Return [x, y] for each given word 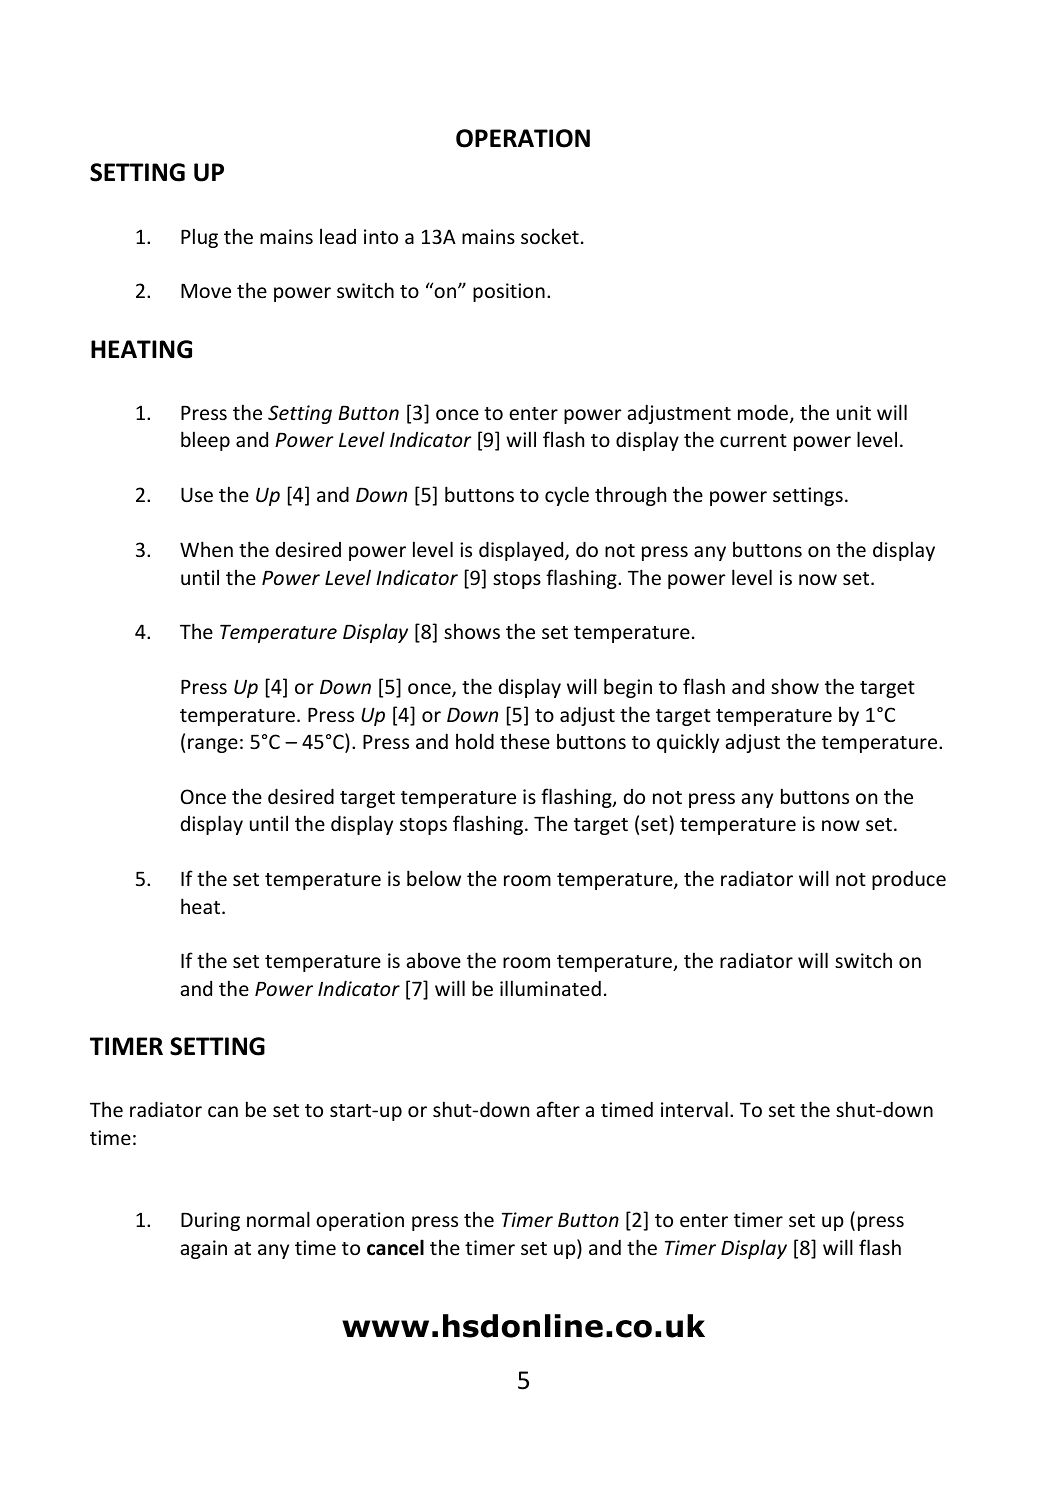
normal [278, 1219]
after [558, 1109]
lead [338, 236]
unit [854, 412]
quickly [688, 743]
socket [550, 236]
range [213, 745]
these [525, 741]
